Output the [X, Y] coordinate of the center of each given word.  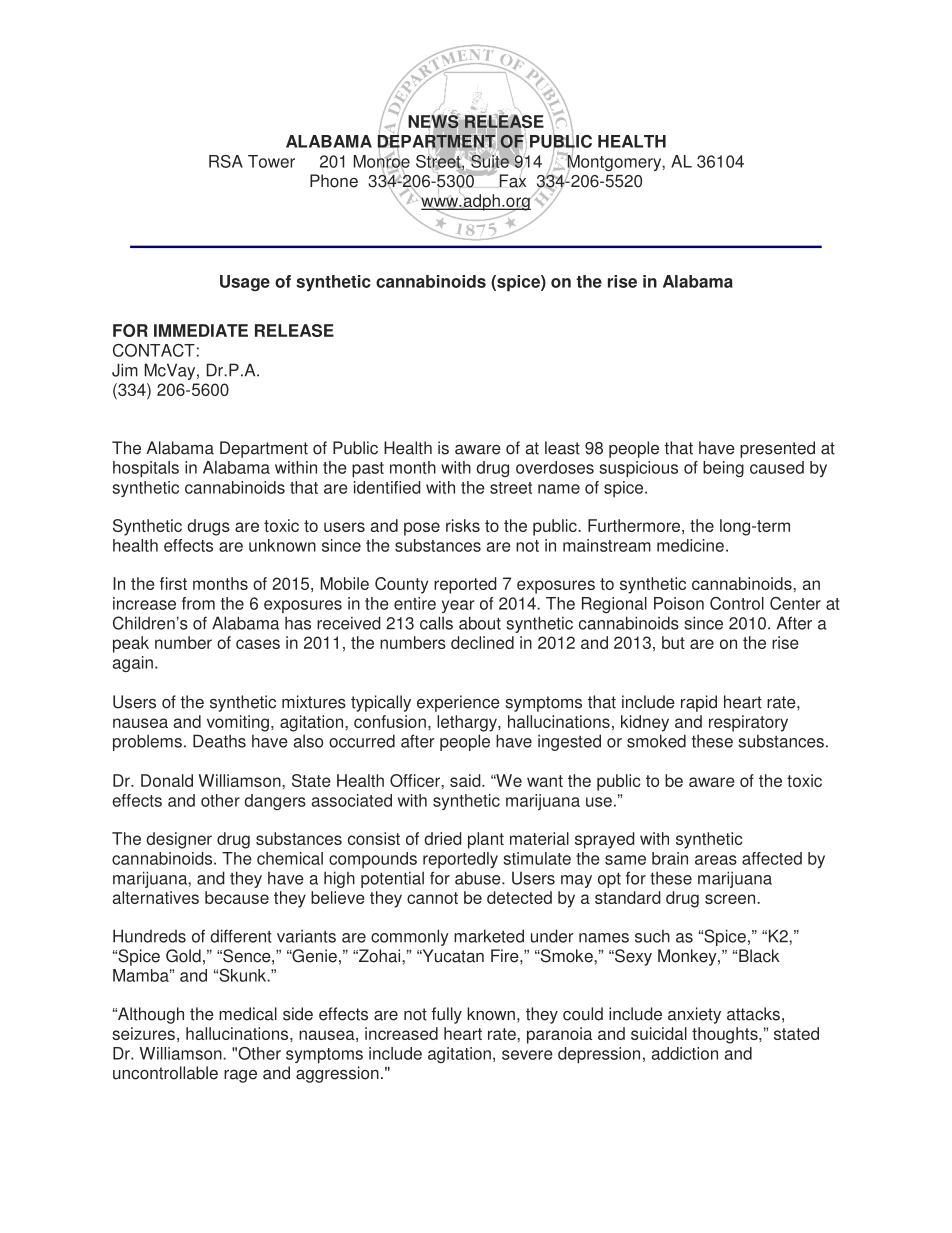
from [198, 603]
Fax [512, 181]
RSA [226, 161]
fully [447, 1015]
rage [240, 1076]
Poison [679, 603]
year [458, 606]
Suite [490, 161]
